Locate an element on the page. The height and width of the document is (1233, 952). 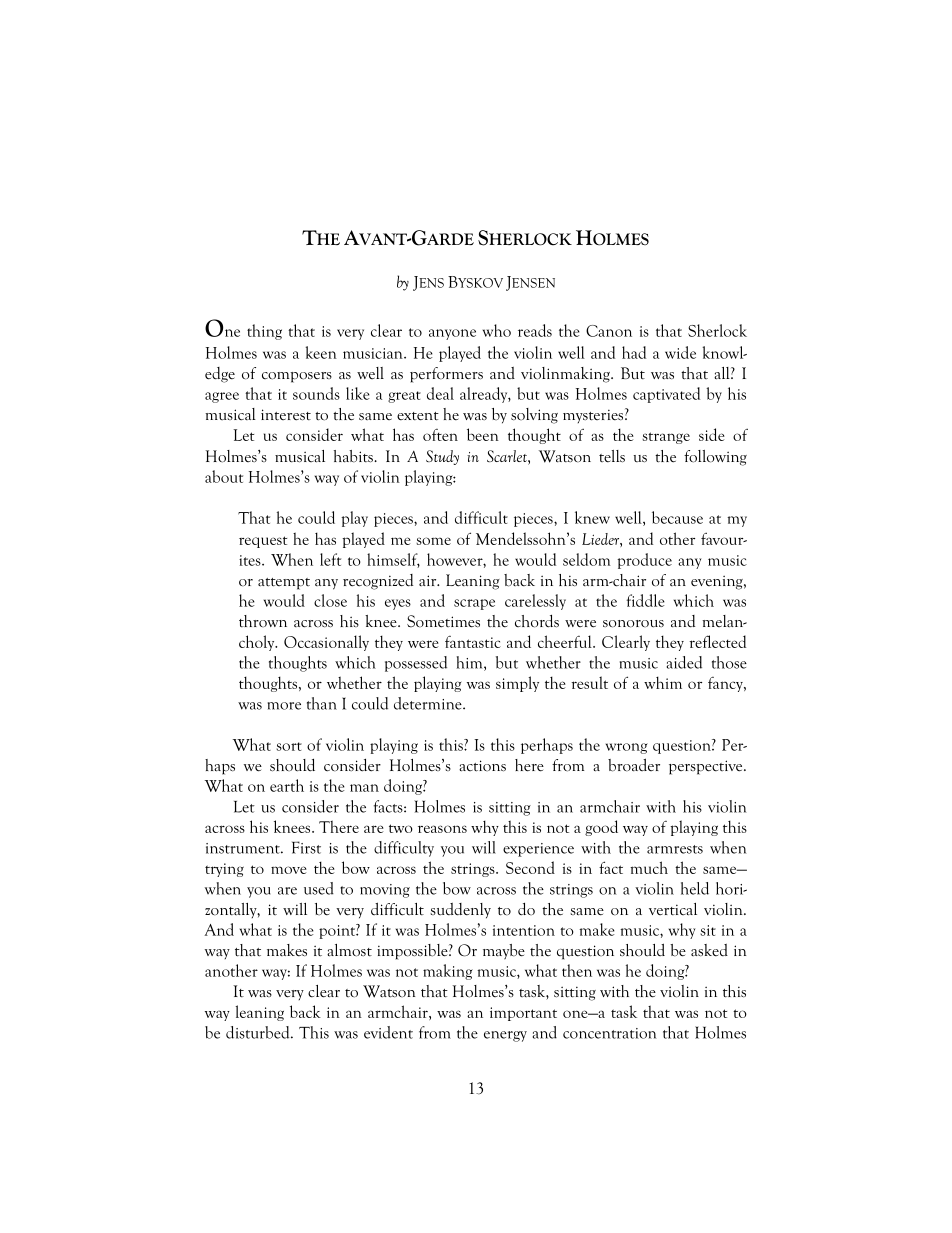
thing is located at coordinates (264, 332).
